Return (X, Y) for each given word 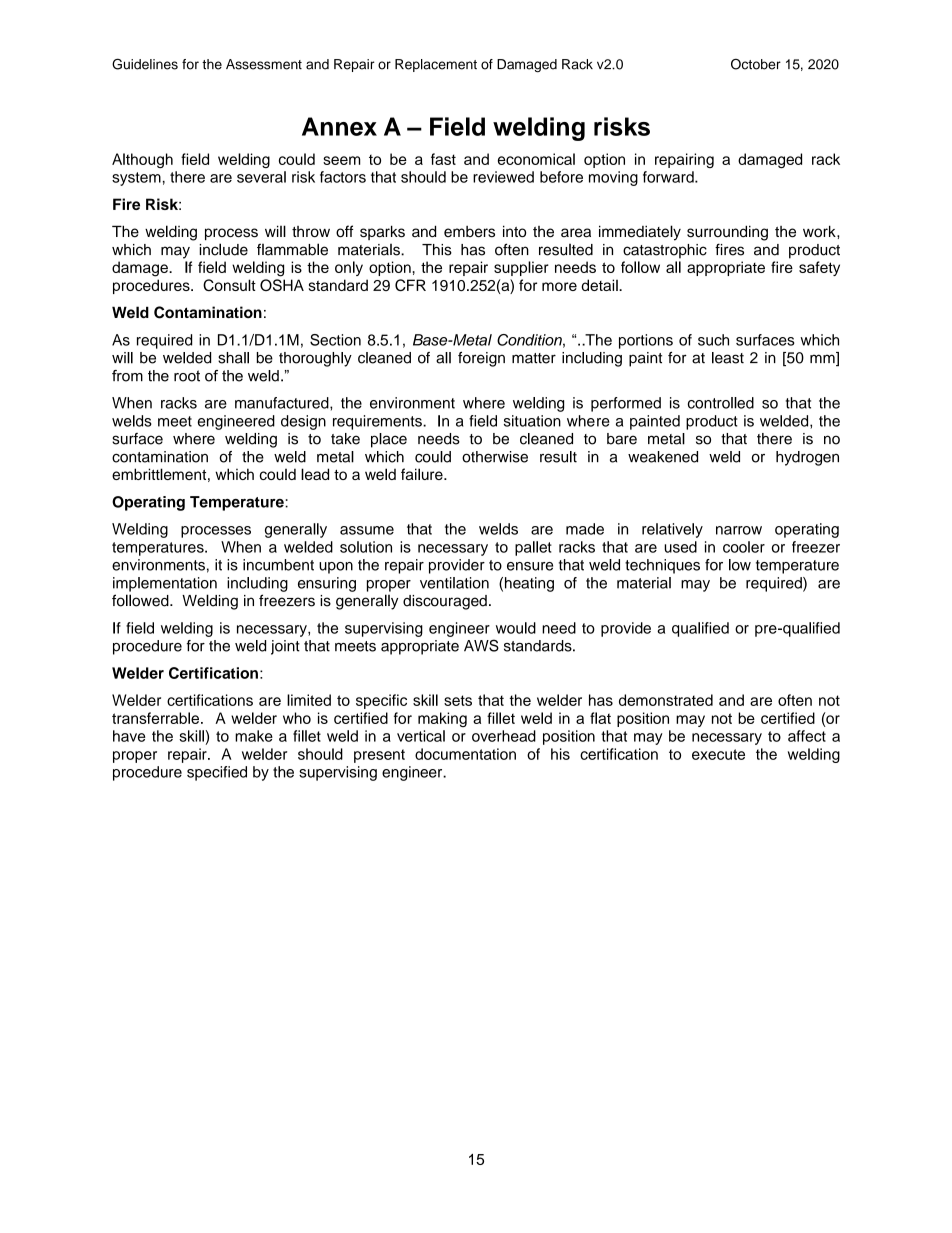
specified (217, 773)
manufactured (283, 403)
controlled (721, 403)
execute (718, 754)
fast (443, 159)
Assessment (264, 64)
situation (532, 421)
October (756, 64)
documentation (465, 754)
